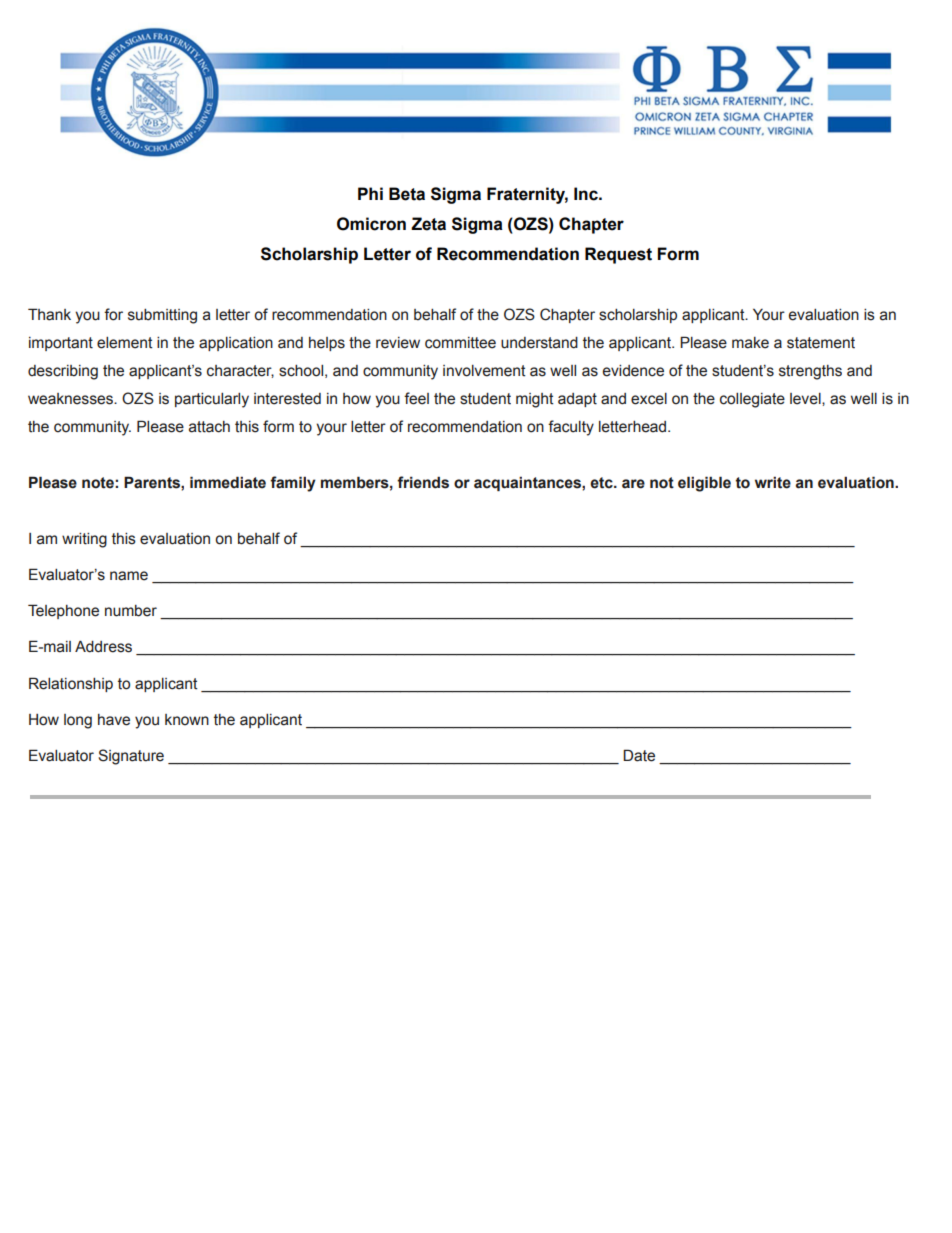  Describe the element at coordinates (371, 224) in the page. I see `Omicron` at that location.
